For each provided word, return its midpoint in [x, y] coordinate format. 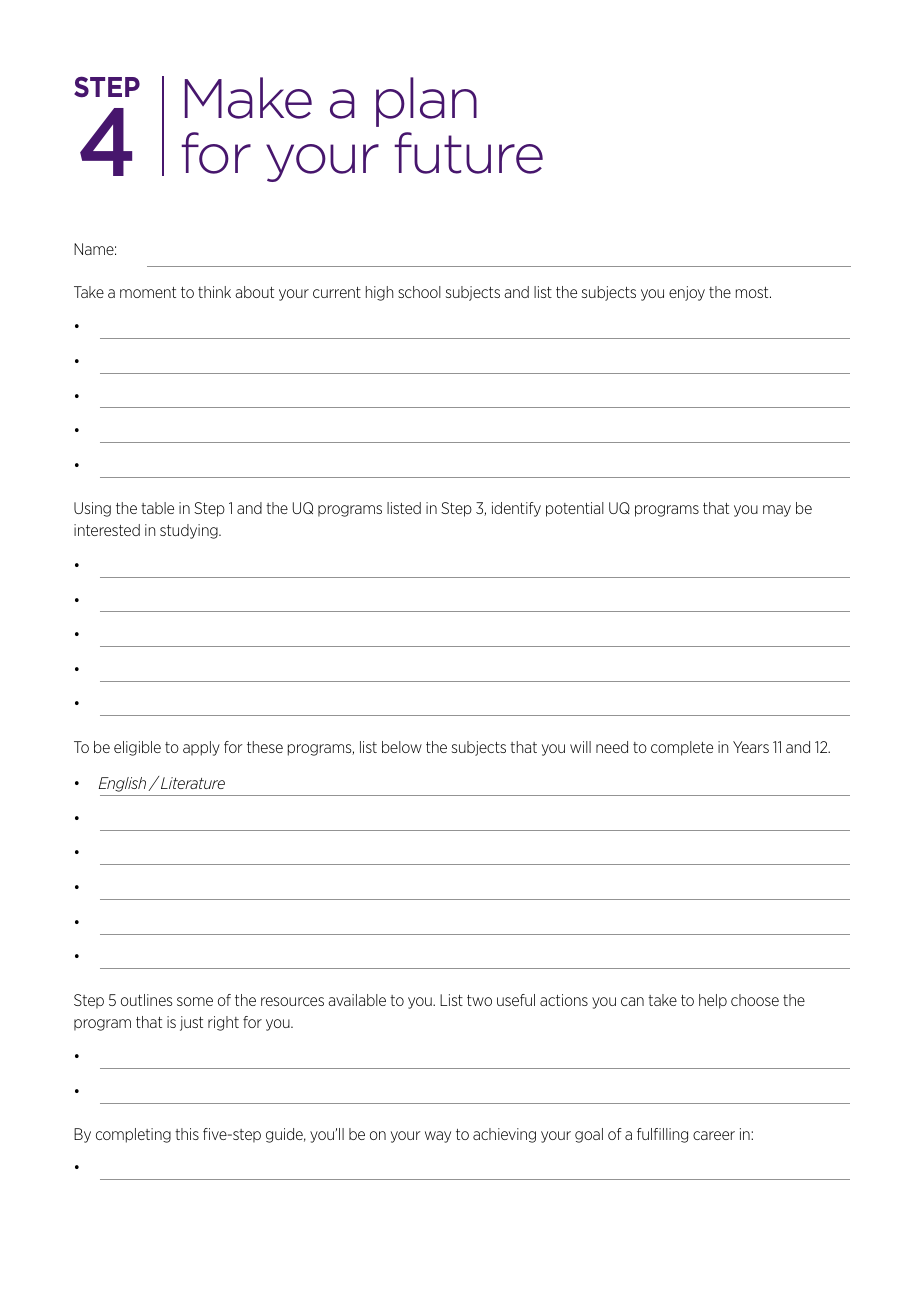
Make [248, 98]
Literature [193, 783]
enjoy [687, 293]
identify [516, 509]
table [157, 508]
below [402, 747]
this [187, 1134]
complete [682, 748]
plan [426, 102]
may [777, 511]
